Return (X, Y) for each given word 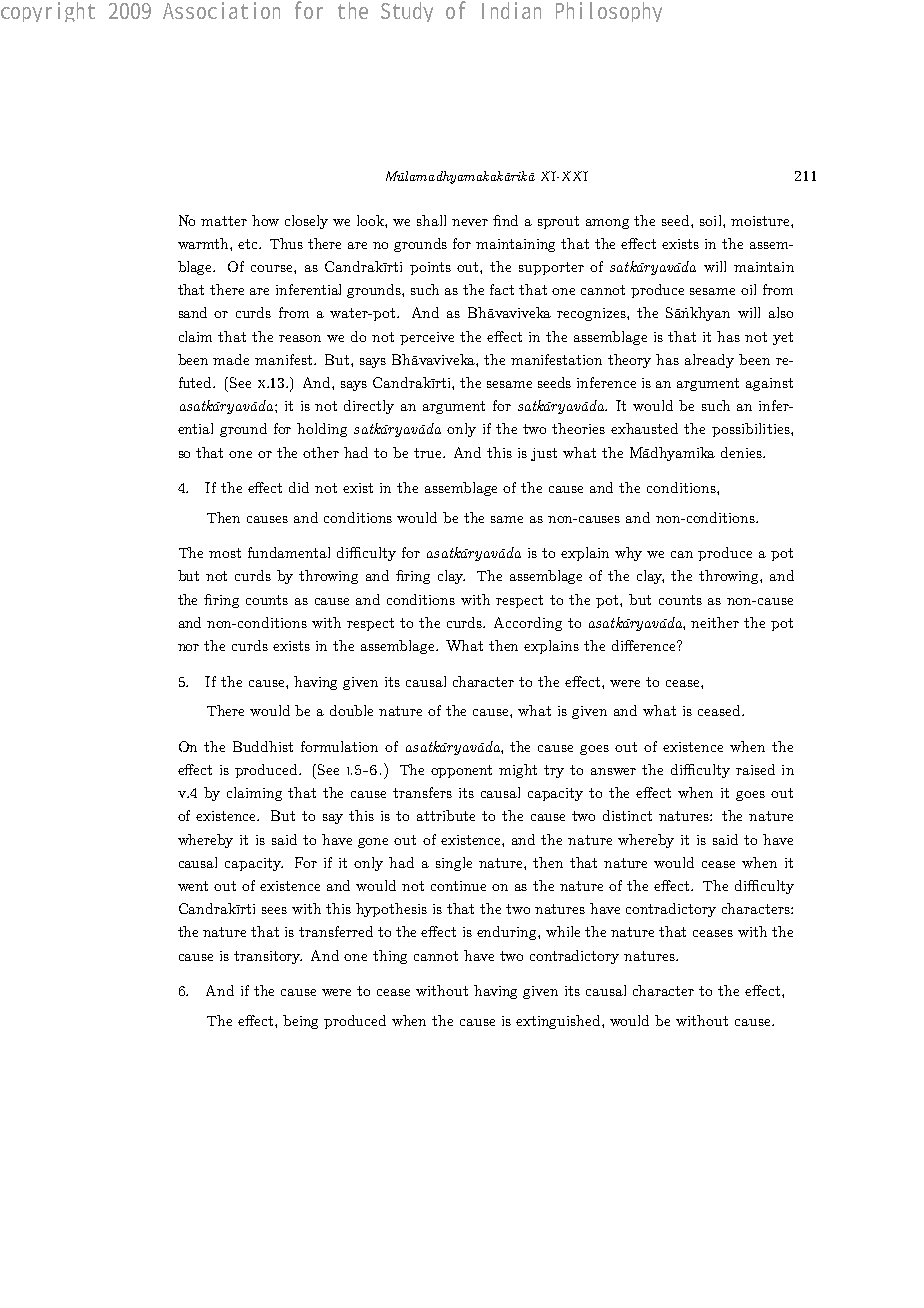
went (193, 886)
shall (431, 220)
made (231, 359)
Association (221, 10)
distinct (627, 815)
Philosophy (609, 12)
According (528, 624)
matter (224, 221)
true (429, 453)
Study (407, 12)
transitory (268, 957)
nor (188, 647)
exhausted (644, 428)
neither (715, 622)
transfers (422, 792)
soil (712, 220)
